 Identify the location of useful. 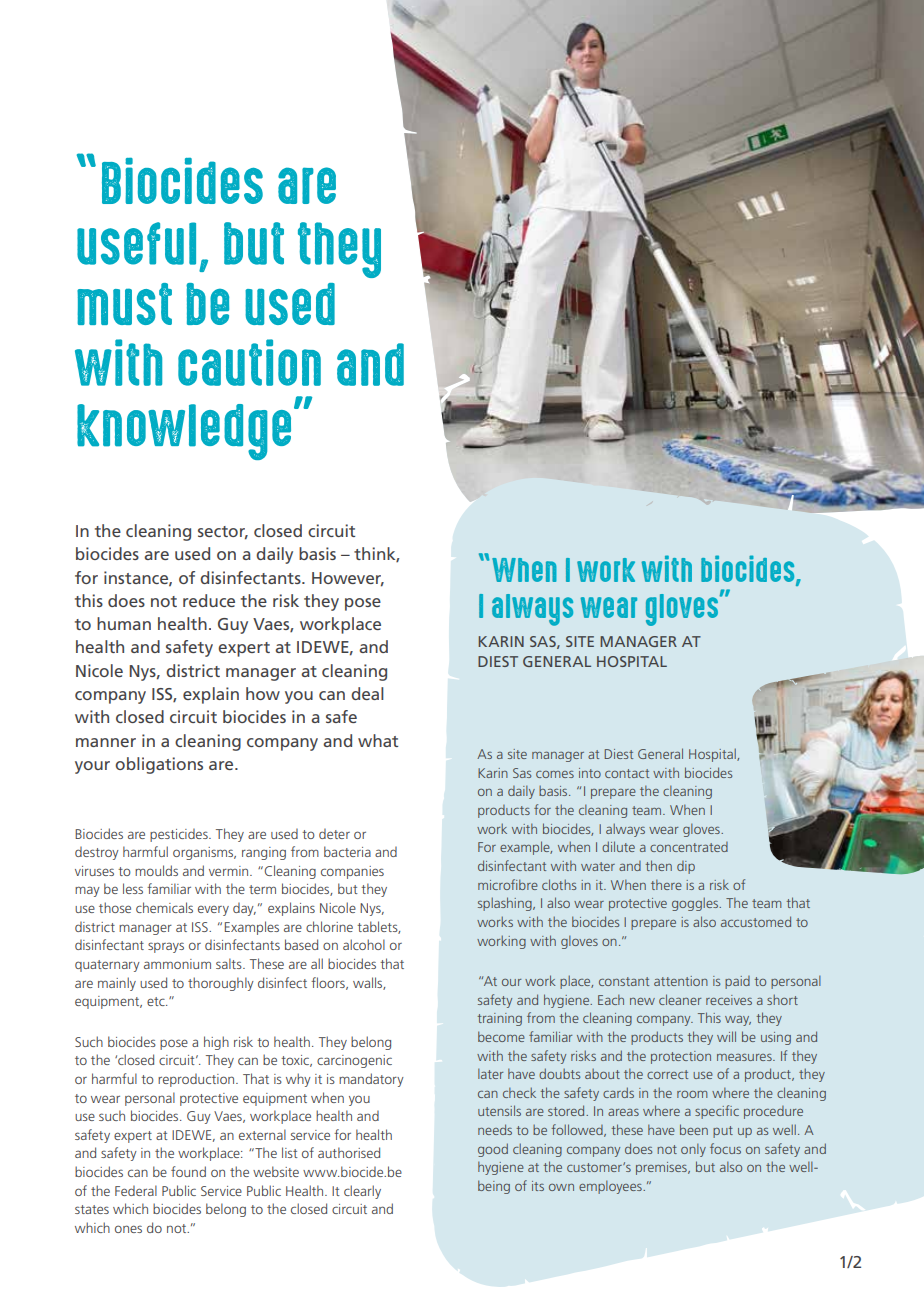
(136, 243).
